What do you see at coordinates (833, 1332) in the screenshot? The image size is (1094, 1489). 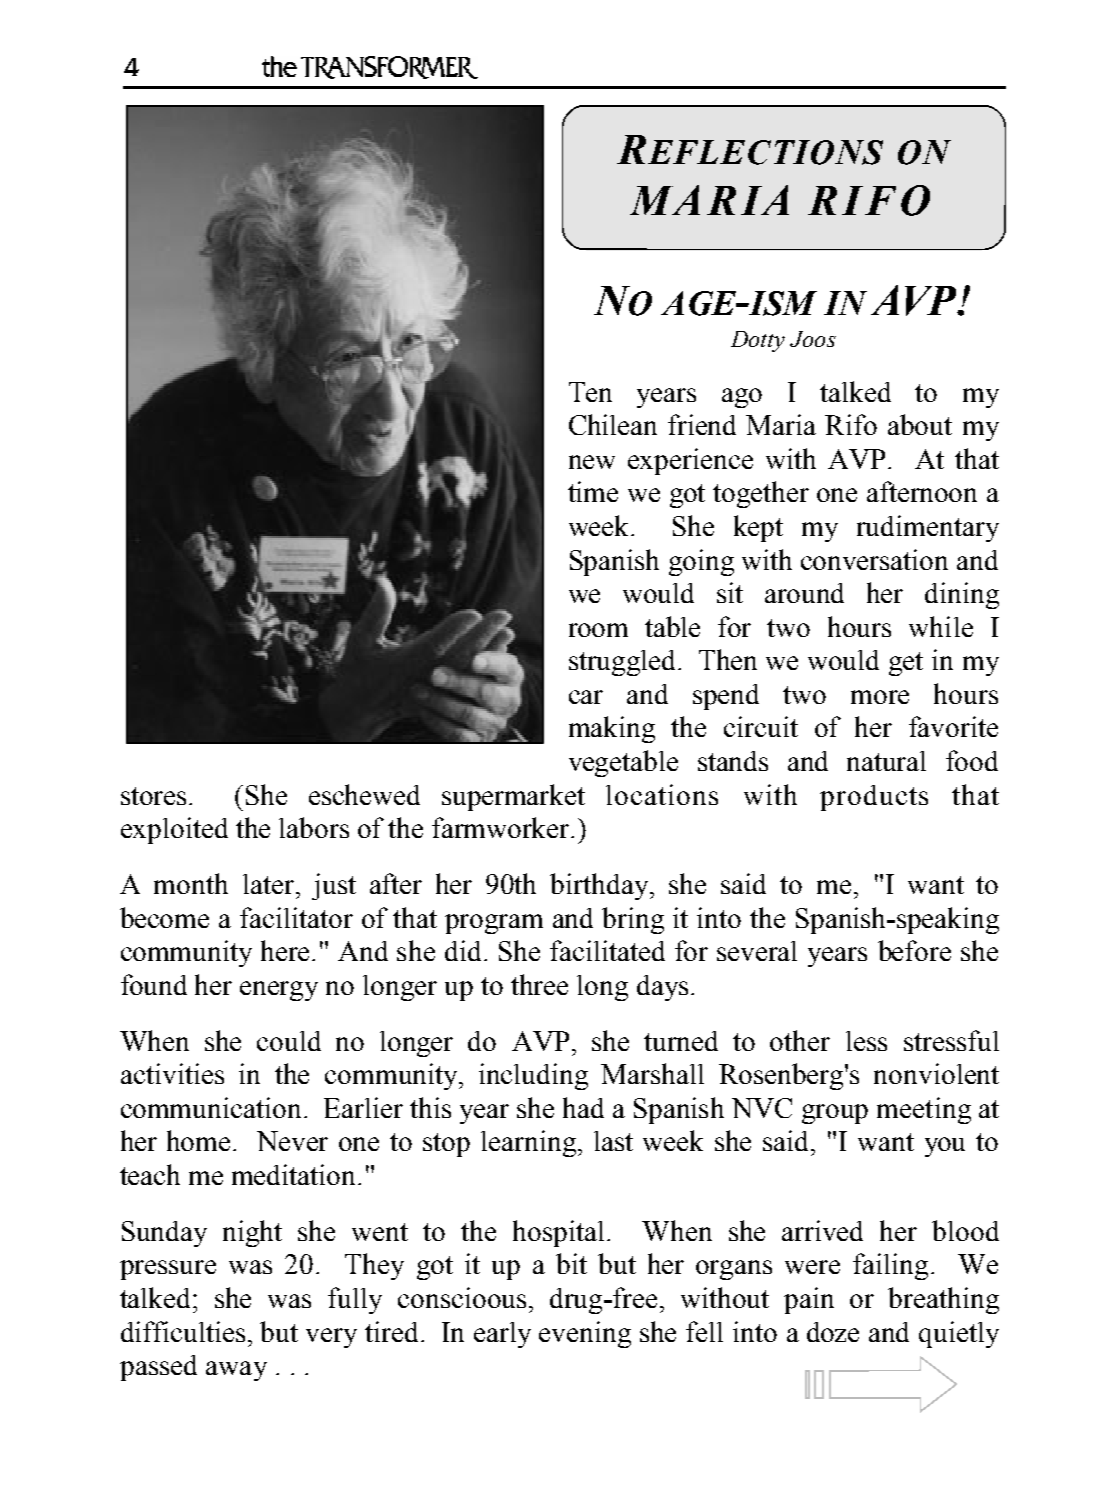 I see `doze` at bounding box center [833, 1332].
